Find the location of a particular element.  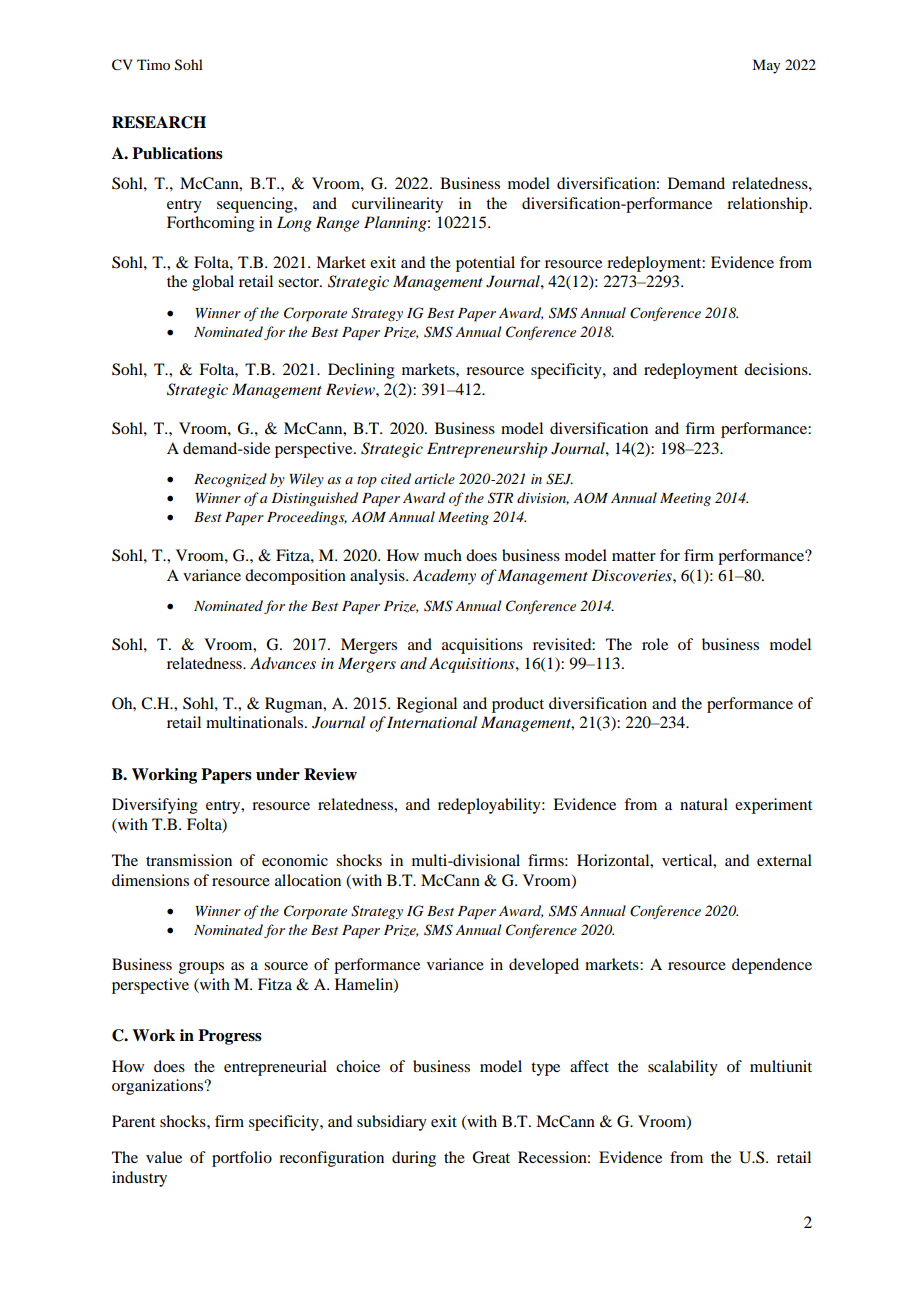

global is located at coordinates (213, 283).
